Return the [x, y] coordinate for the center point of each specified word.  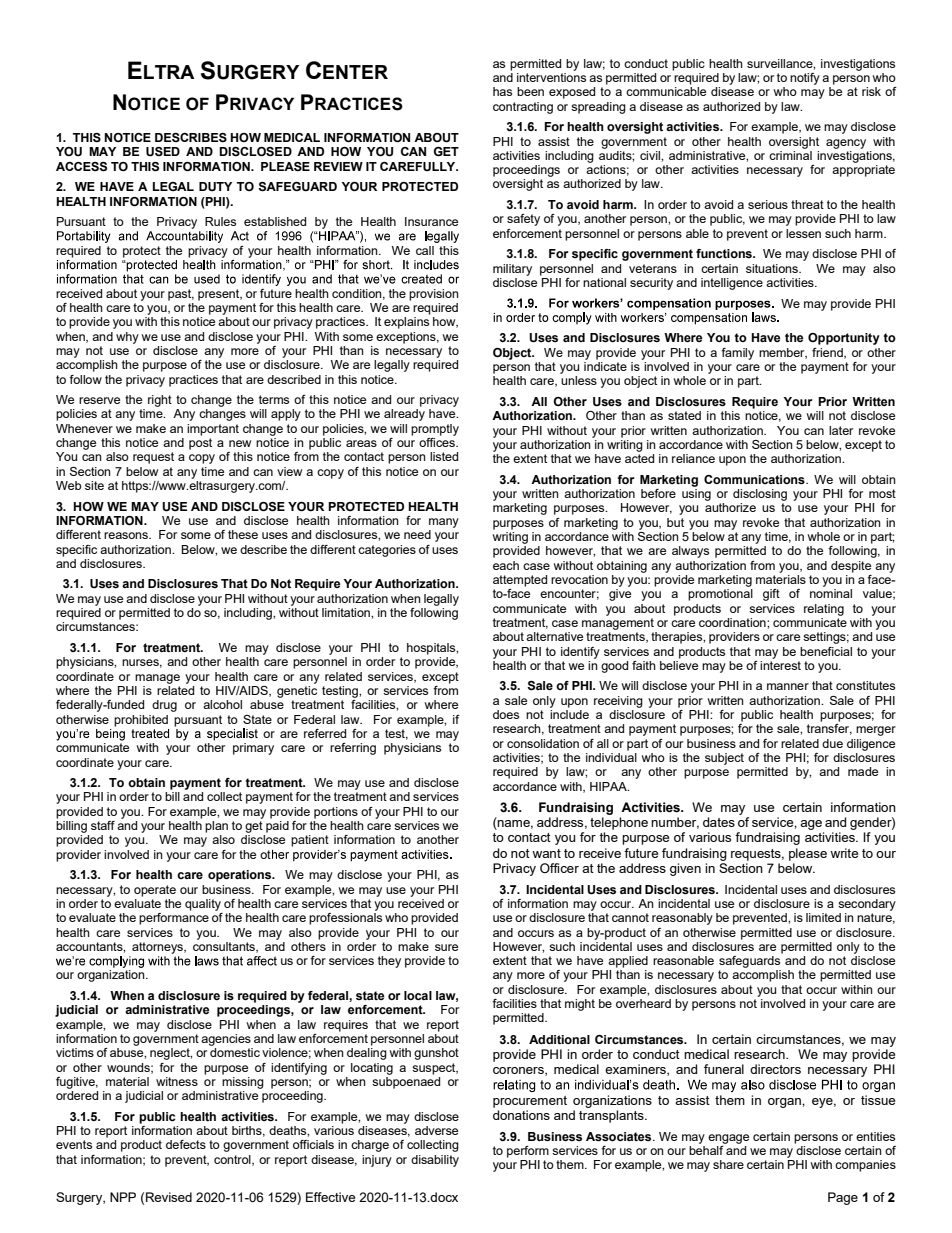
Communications [755, 479]
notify [805, 79]
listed [444, 456]
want [546, 853]
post [200, 444]
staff [103, 825]
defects [186, 1144]
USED [163, 152]
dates [719, 822]
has [502, 91]
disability [435, 1161]
